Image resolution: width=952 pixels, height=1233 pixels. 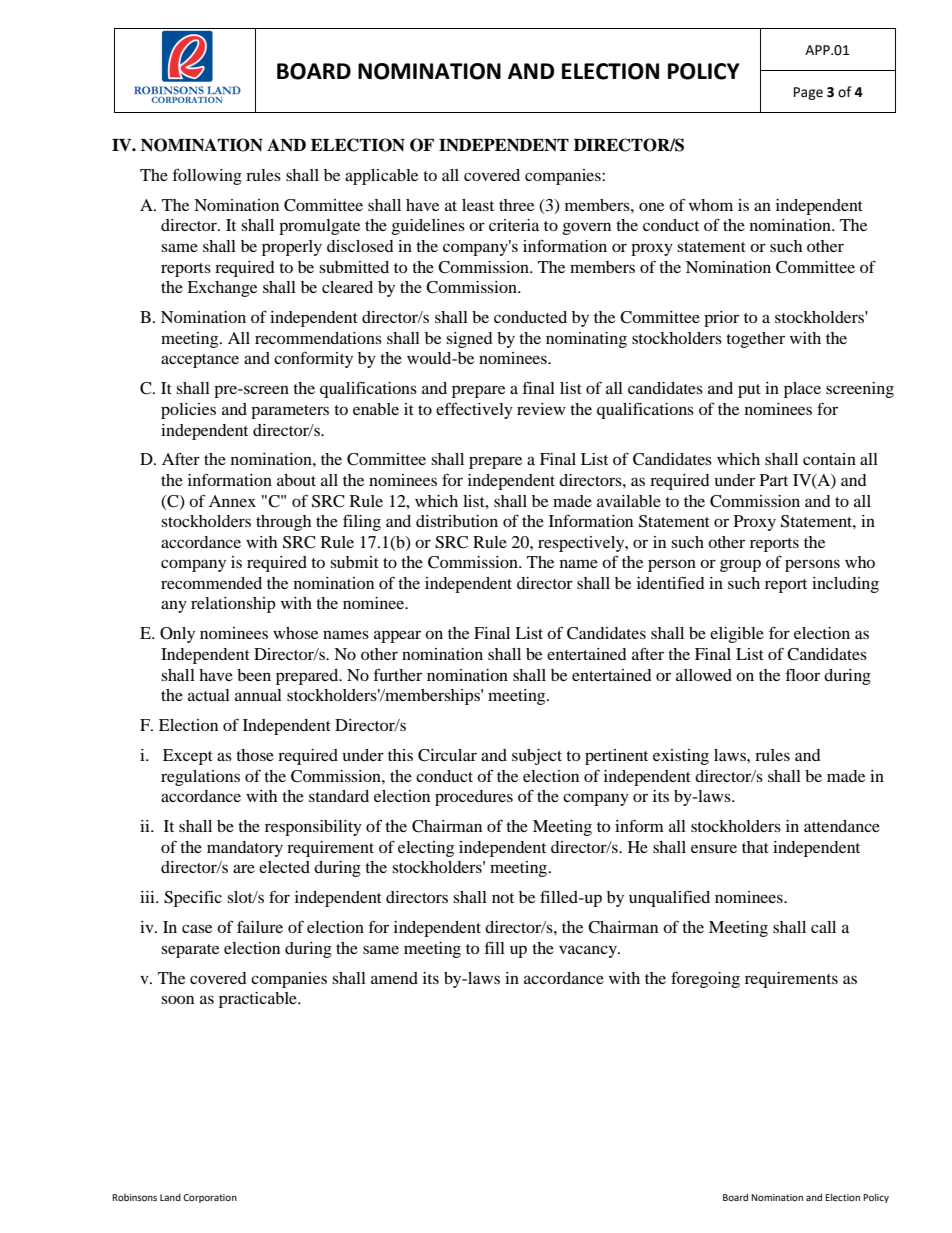 I want to click on Corporation, so click(x=210, y=1198).
